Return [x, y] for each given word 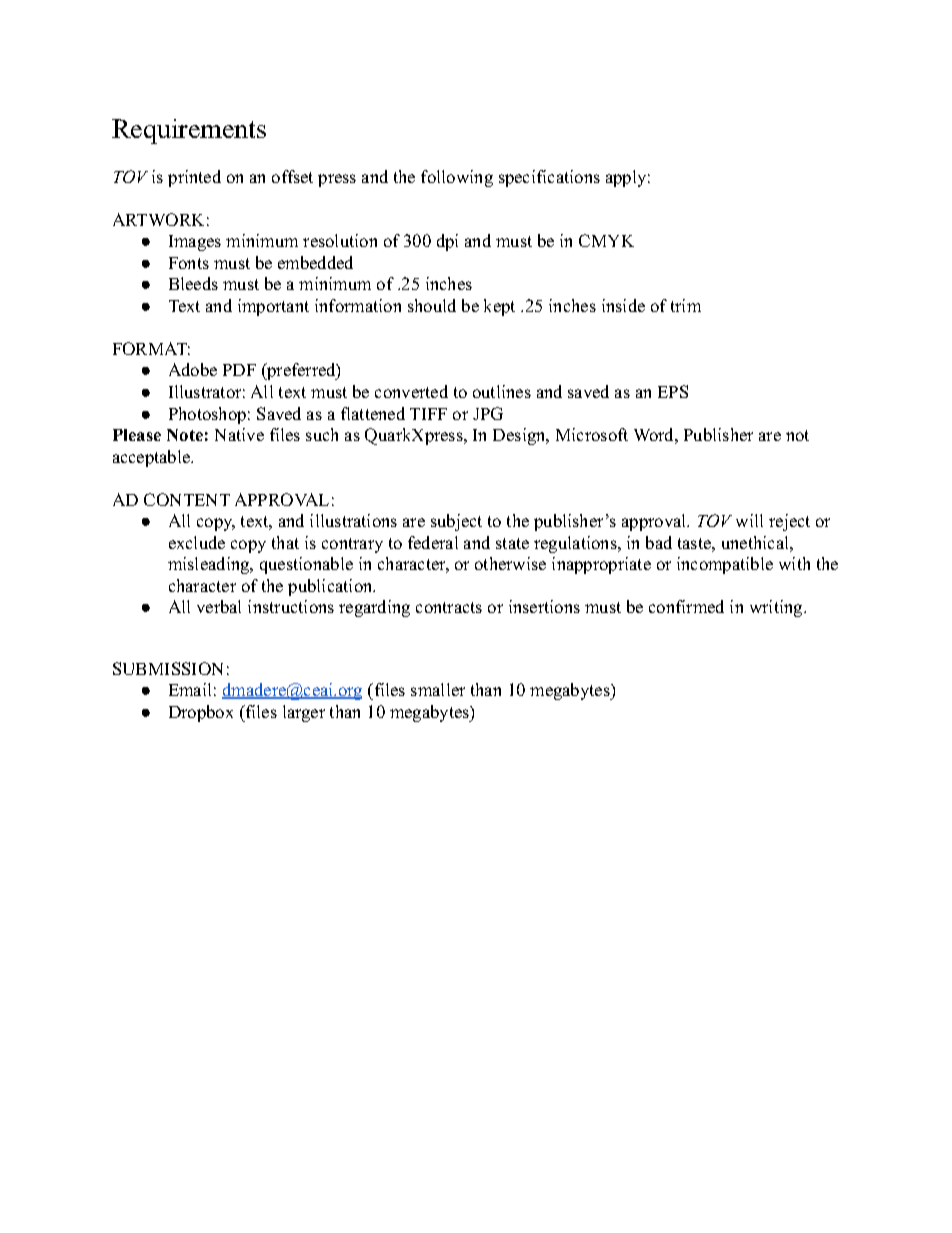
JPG [488, 413]
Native [239, 434]
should [432, 305]
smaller [438, 689]
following [457, 178]
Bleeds [193, 283]
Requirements [189, 131]
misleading [210, 565]
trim [686, 305]
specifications [549, 178]
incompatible [725, 565]
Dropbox [201, 713]
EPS [673, 391]
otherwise [510, 563]
